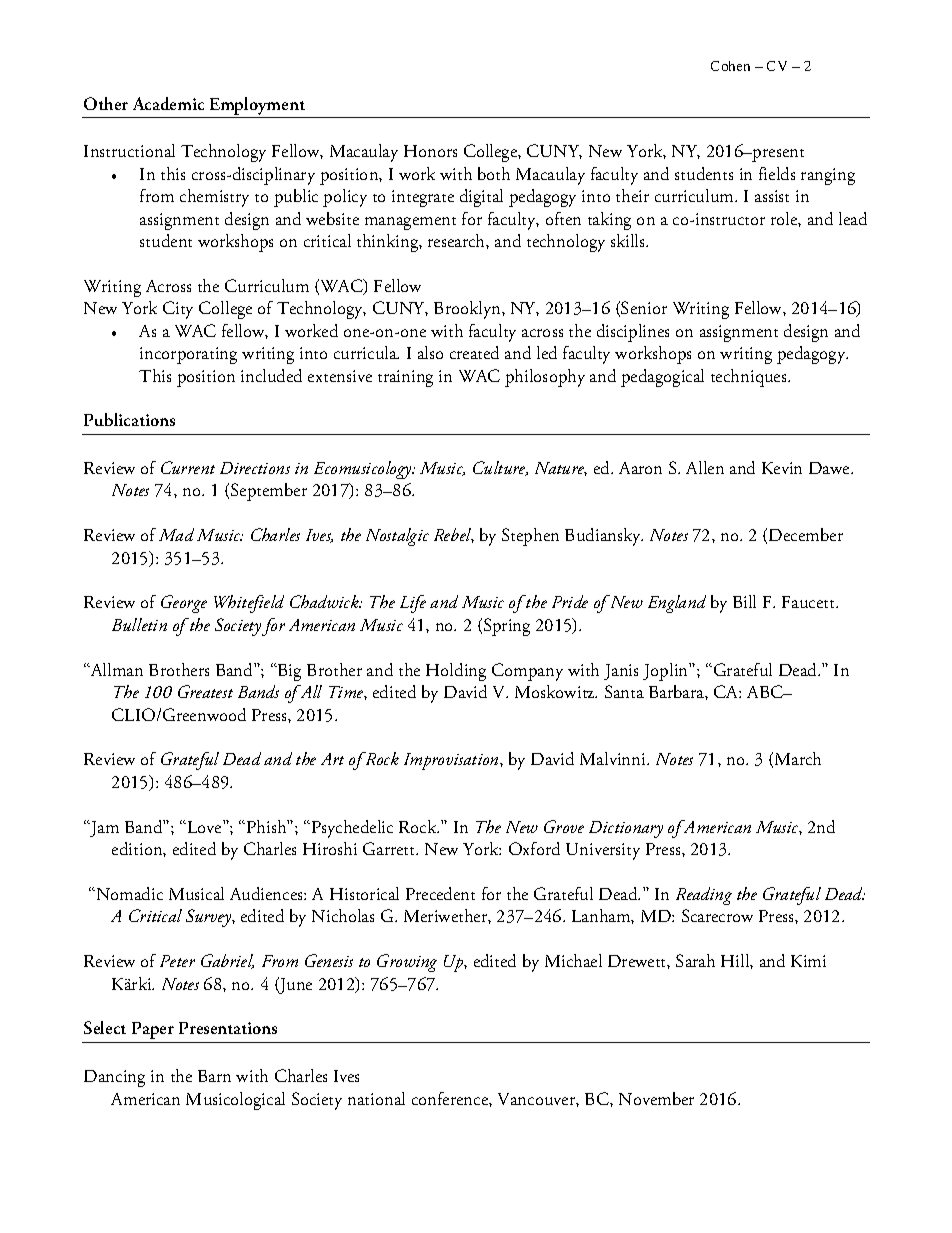 This document has width=952, height=1233. What do you see at coordinates (456, 672) in the document?
I see `Holding` at bounding box center [456, 672].
